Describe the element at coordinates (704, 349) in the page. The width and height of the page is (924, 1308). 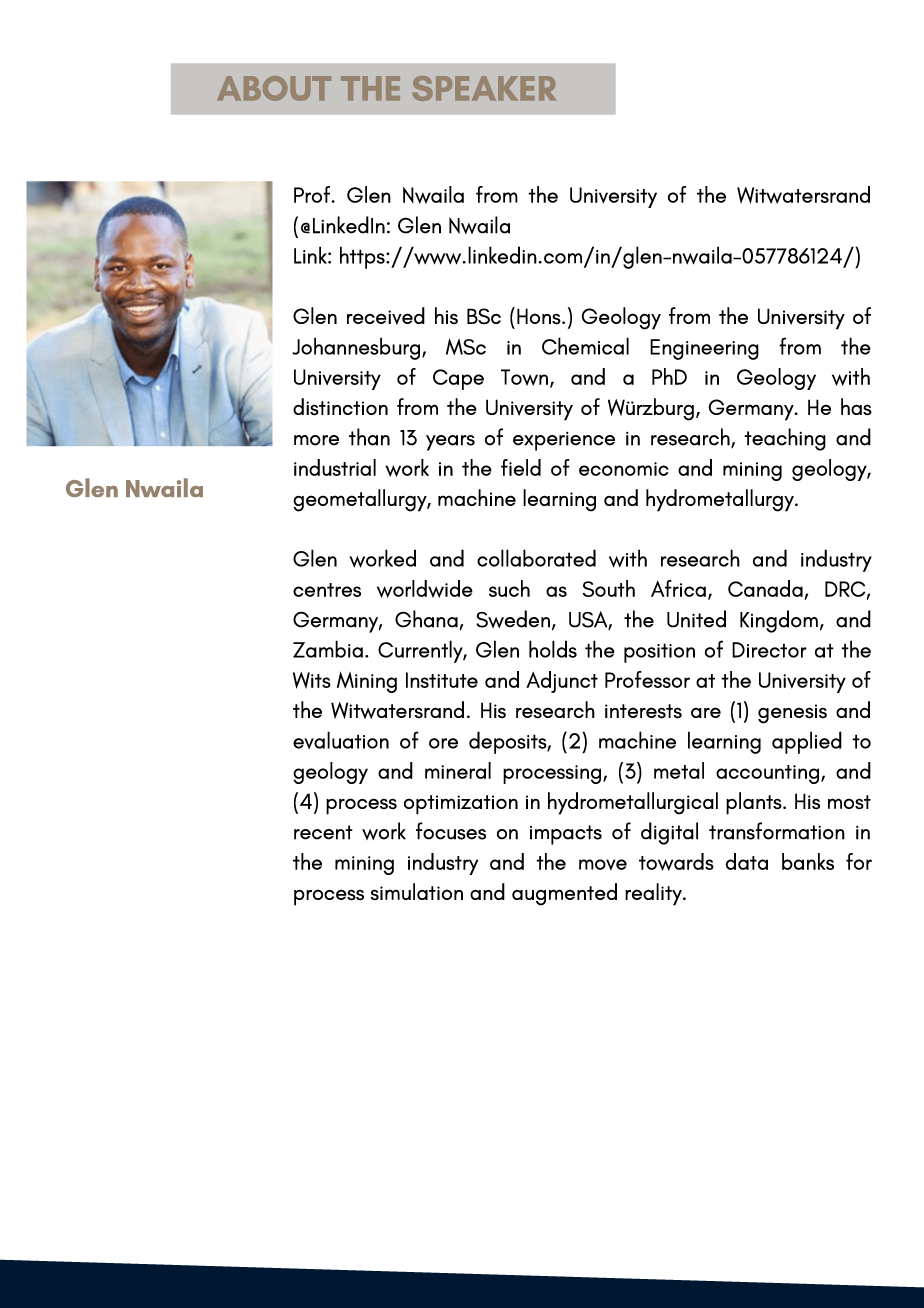
I see `Engineering` at that location.
